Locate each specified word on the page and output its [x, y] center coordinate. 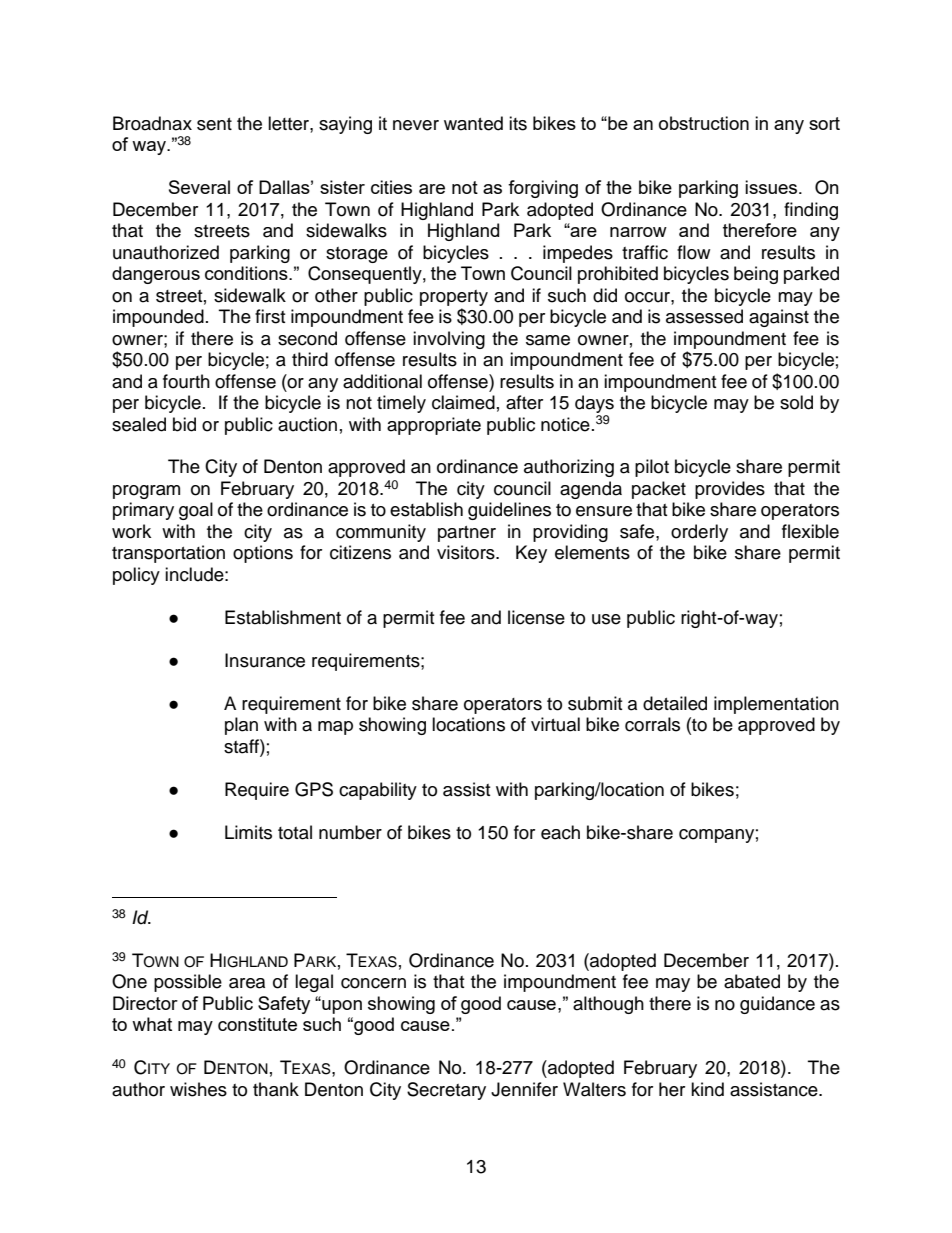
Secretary [446, 1091]
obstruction [704, 123]
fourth [186, 381]
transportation [168, 554]
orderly [699, 533]
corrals [652, 724]
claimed [463, 402]
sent [214, 124]
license [536, 617]
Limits [248, 832]
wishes [198, 1089]
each [560, 832]
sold [796, 402]
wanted [473, 123]
